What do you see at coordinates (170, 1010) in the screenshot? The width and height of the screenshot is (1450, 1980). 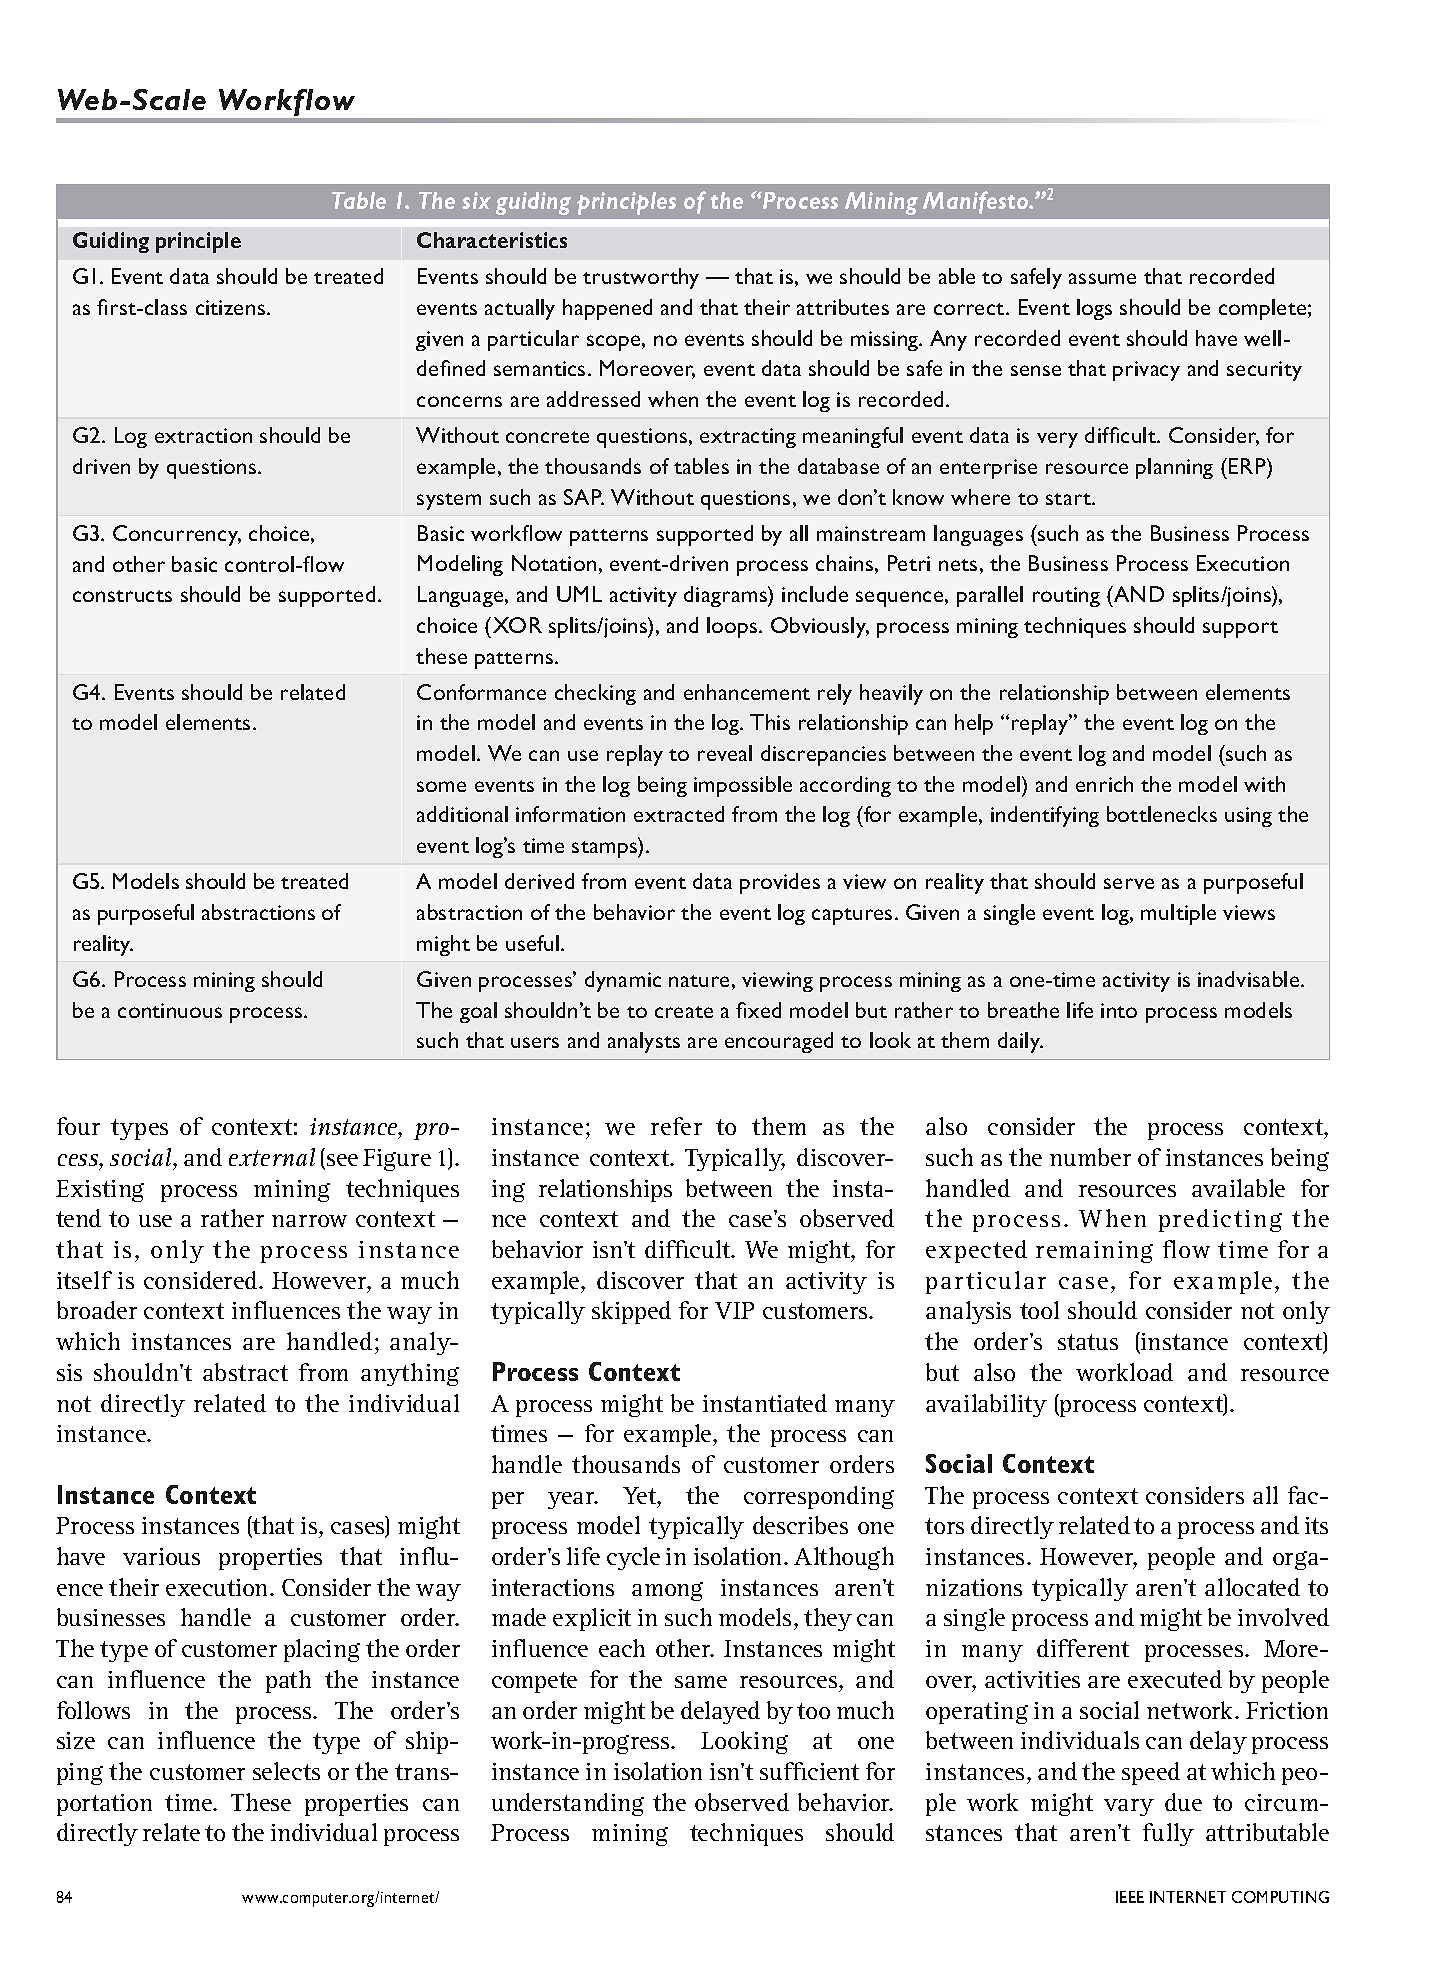 I see `continuous` at bounding box center [170, 1010].
